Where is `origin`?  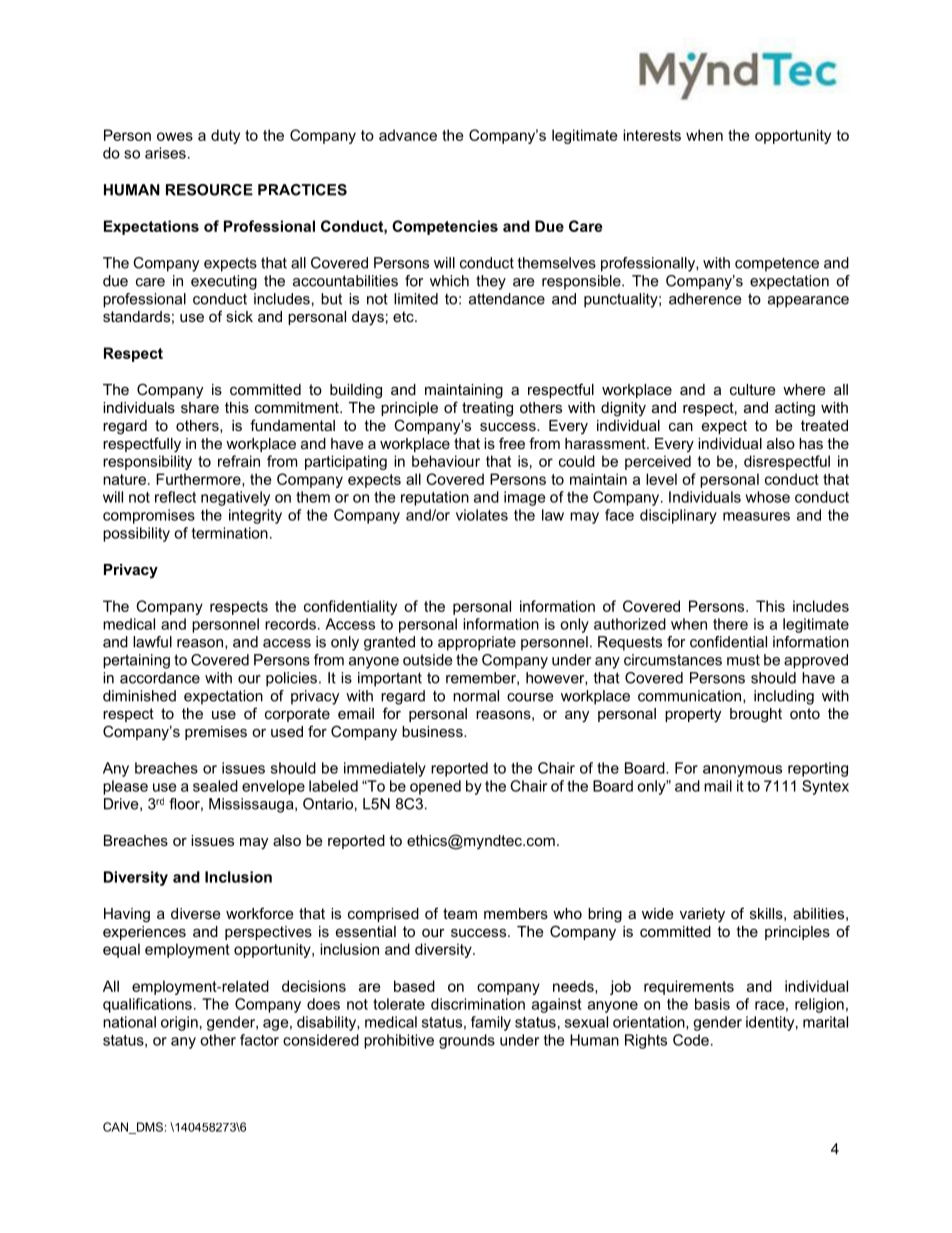 origin is located at coordinates (179, 1023).
